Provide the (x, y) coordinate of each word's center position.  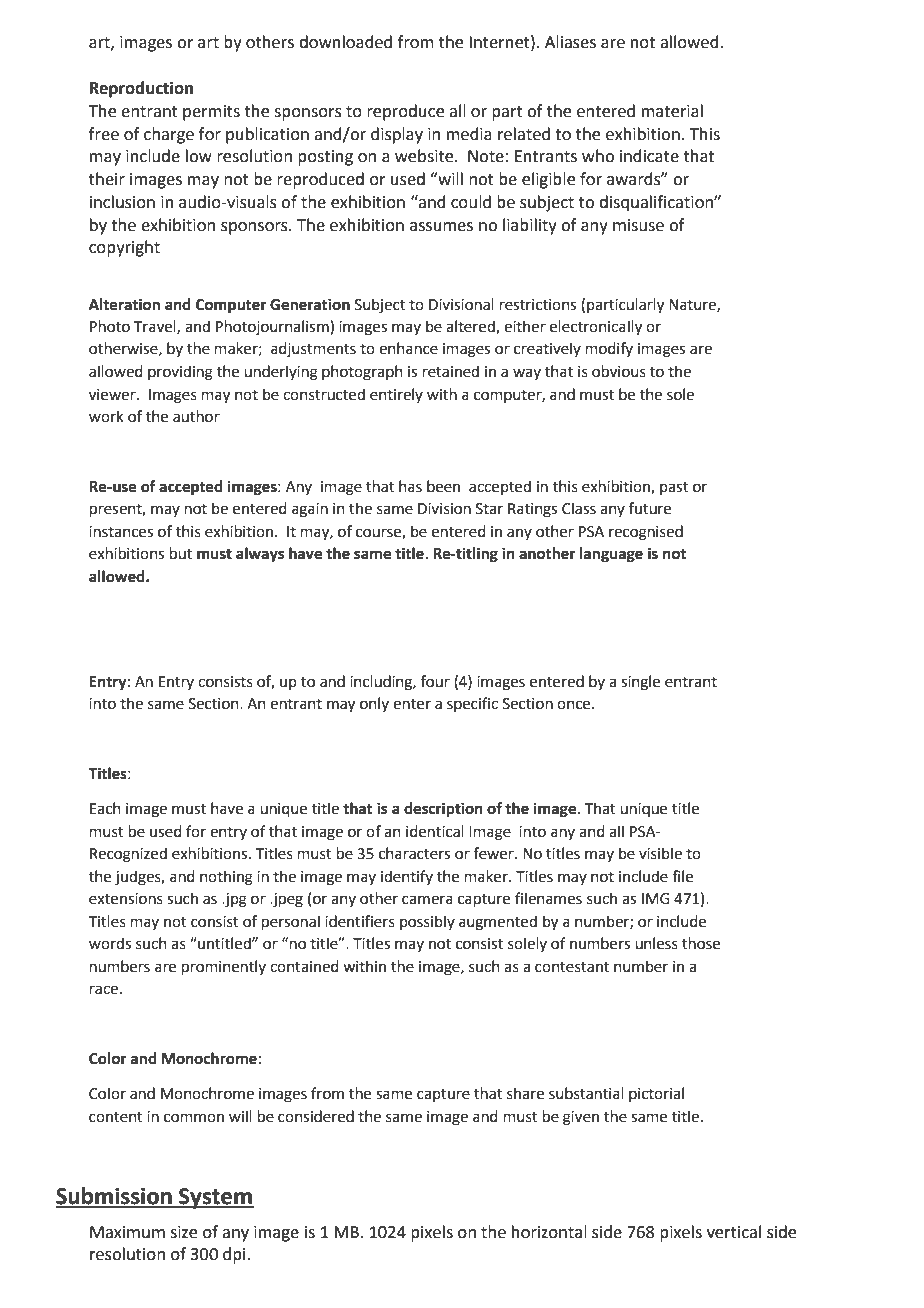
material (672, 111)
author (196, 416)
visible (660, 853)
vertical (734, 1232)
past (674, 488)
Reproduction (141, 89)
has (410, 486)
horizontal (549, 1232)
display (397, 135)
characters (414, 853)
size (183, 1232)
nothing (226, 878)
